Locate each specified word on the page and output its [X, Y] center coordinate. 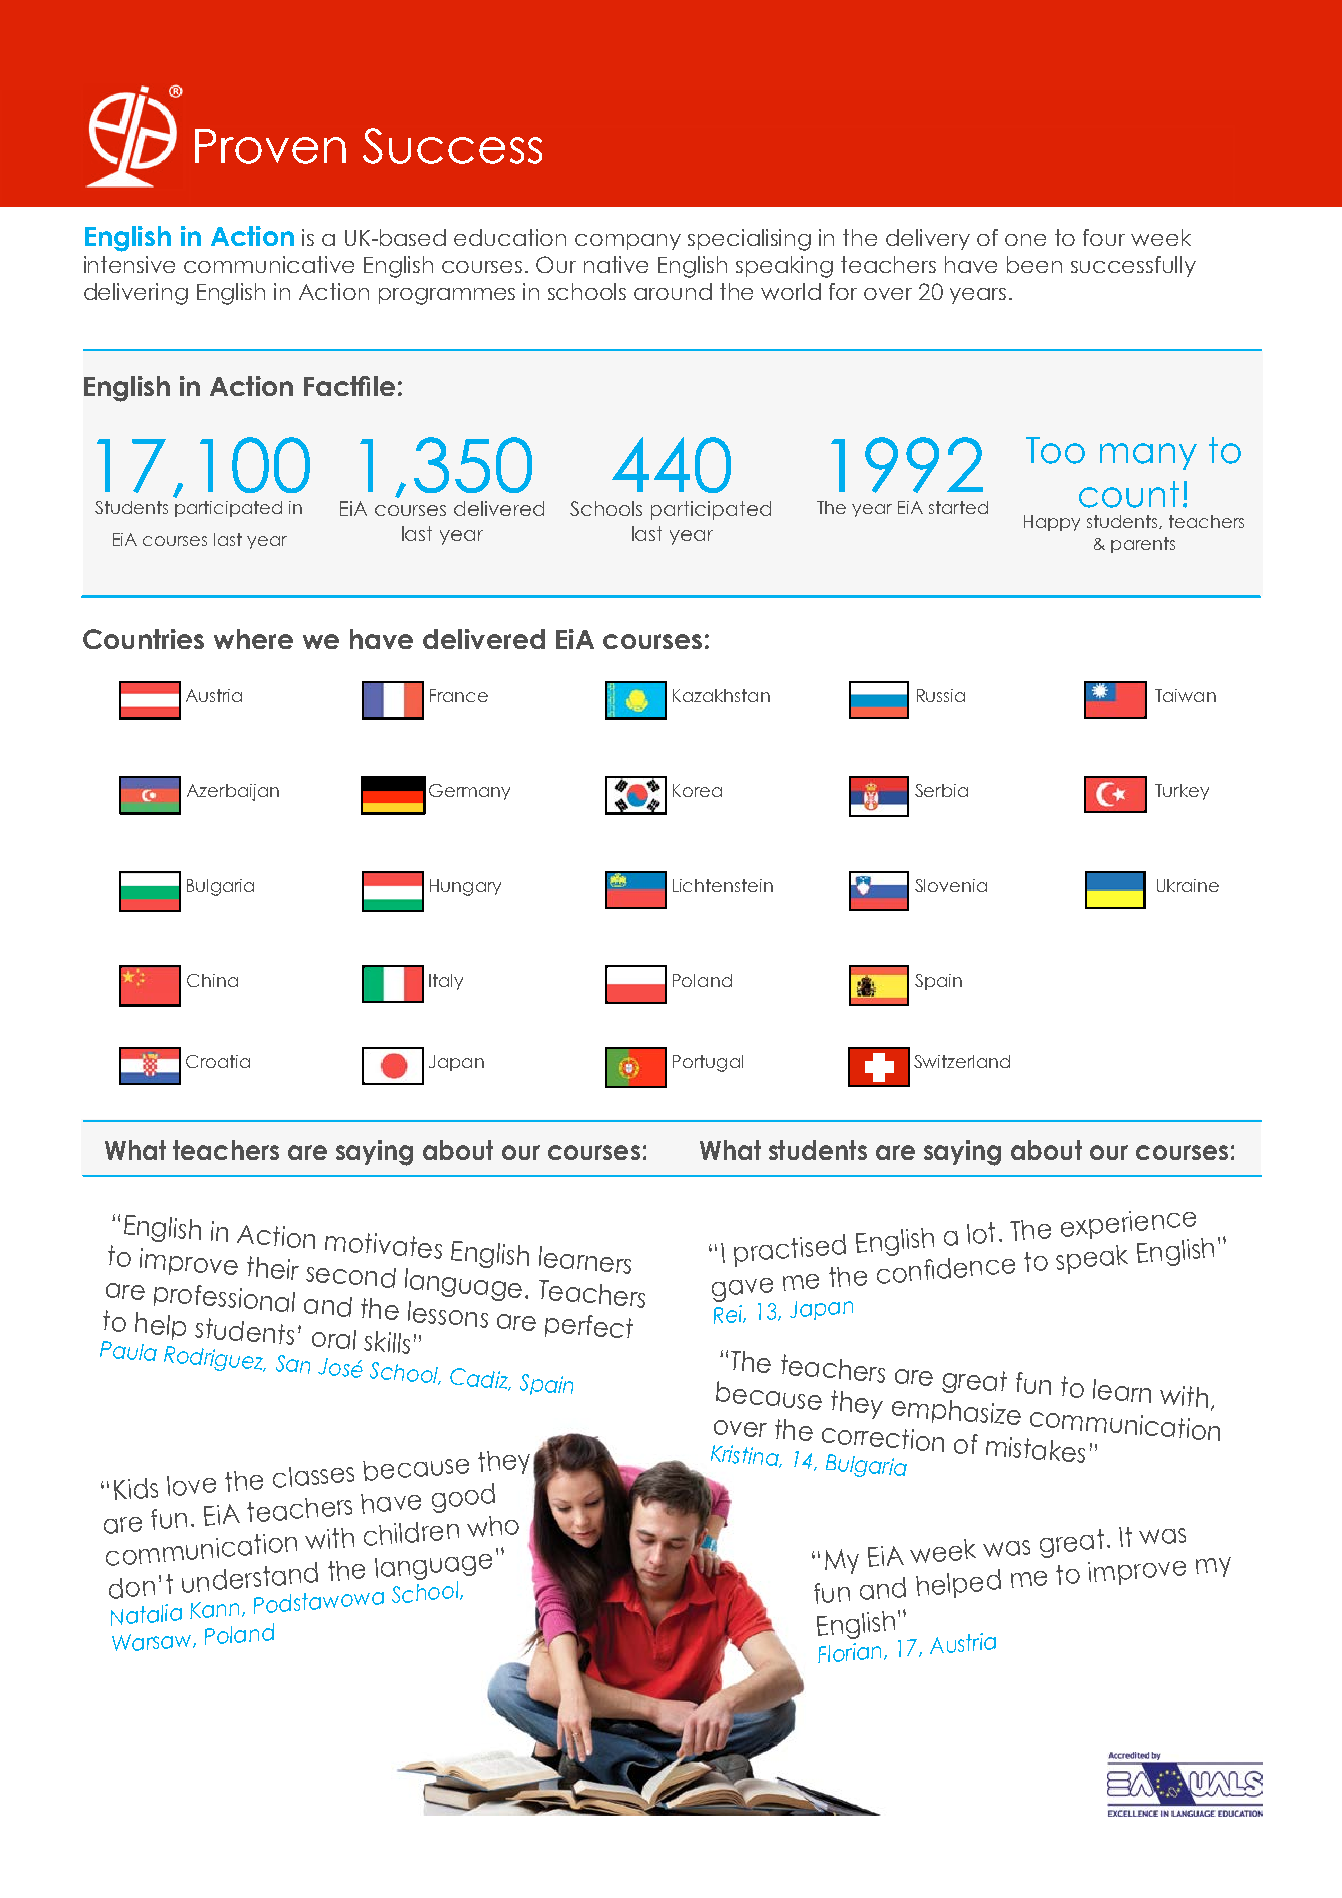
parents [1143, 545]
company [628, 242]
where [253, 639]
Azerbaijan [233, 792]
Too [1055, 450]
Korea [697, 790]
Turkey [1182, 792]
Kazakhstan [721, 695]
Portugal [708, 1063]
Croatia [218, 1061]
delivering [136, 294]
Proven [270, 146]
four [1104, 237]
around [673, 291]
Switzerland [962, 1061]
